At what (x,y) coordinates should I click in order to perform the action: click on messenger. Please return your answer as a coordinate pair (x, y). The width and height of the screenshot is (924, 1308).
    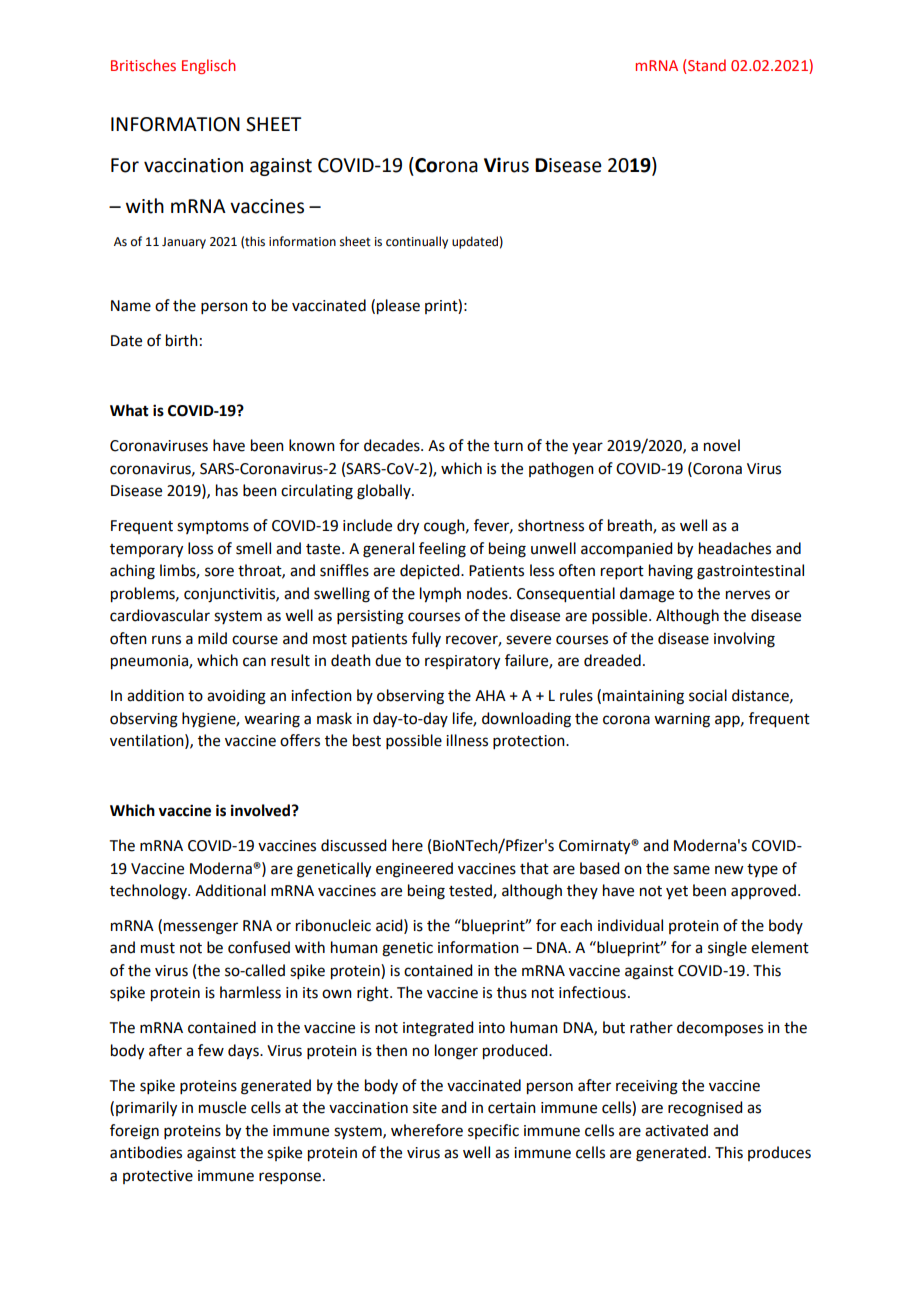
    Looking at the image, I should click on (201, 928).
